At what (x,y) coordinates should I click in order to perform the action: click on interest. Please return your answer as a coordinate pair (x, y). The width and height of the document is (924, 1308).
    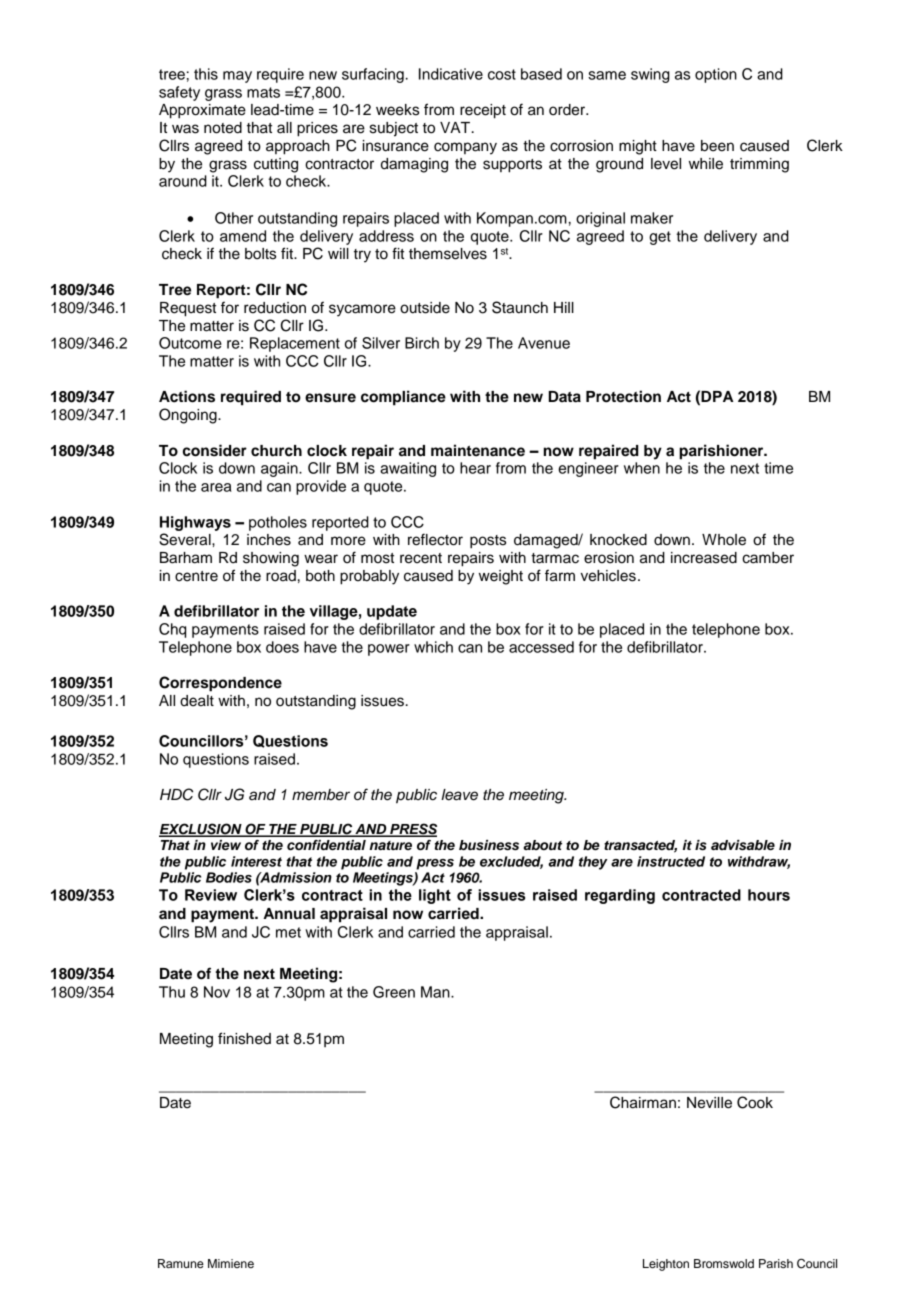
    Looking at the image, I should click on (256, 861).
